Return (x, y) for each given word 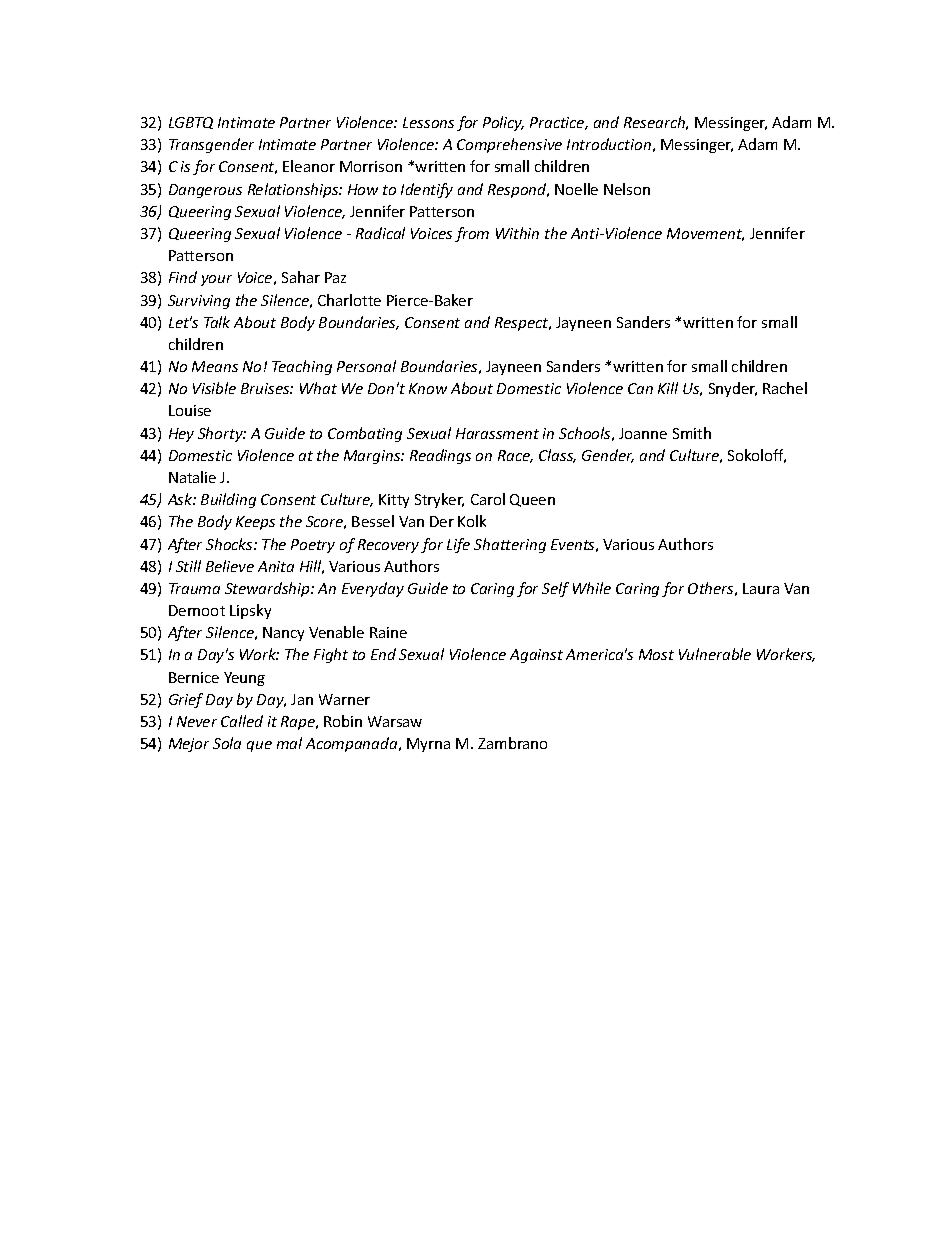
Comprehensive (509, 145)
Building (228, 500)
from (472, 234)
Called (242, 721)
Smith (692, 433)
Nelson (627, 189)
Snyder (733, 389)
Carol (488, 499)
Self (555, 589)
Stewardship (268, 589)
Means (215, 366)
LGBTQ (191, 123)
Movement (705, 234)
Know (428, 388)
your (216, 280)
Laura (761, 588)
